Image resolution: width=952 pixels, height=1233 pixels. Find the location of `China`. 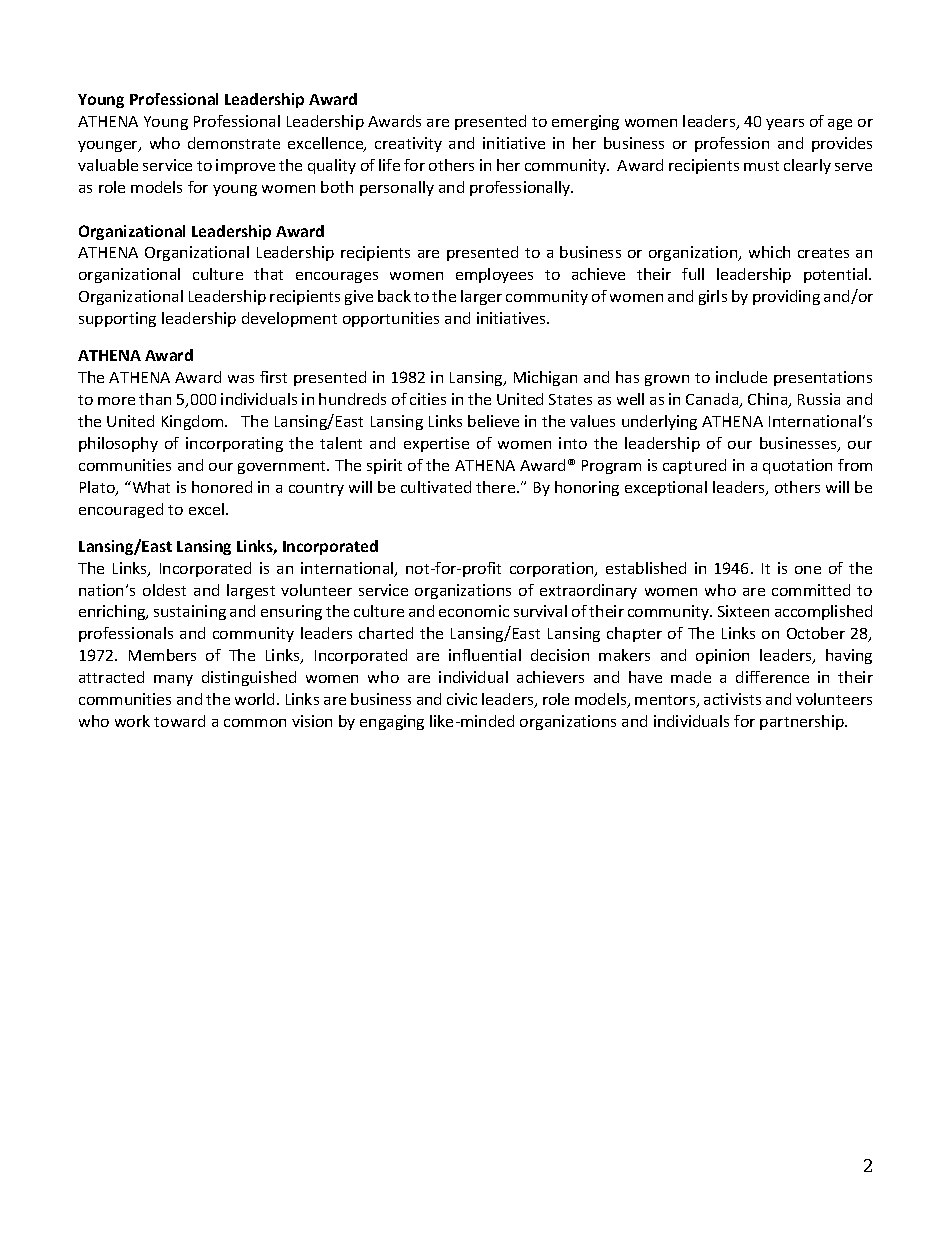

China is located at coordinates (769, 400).
